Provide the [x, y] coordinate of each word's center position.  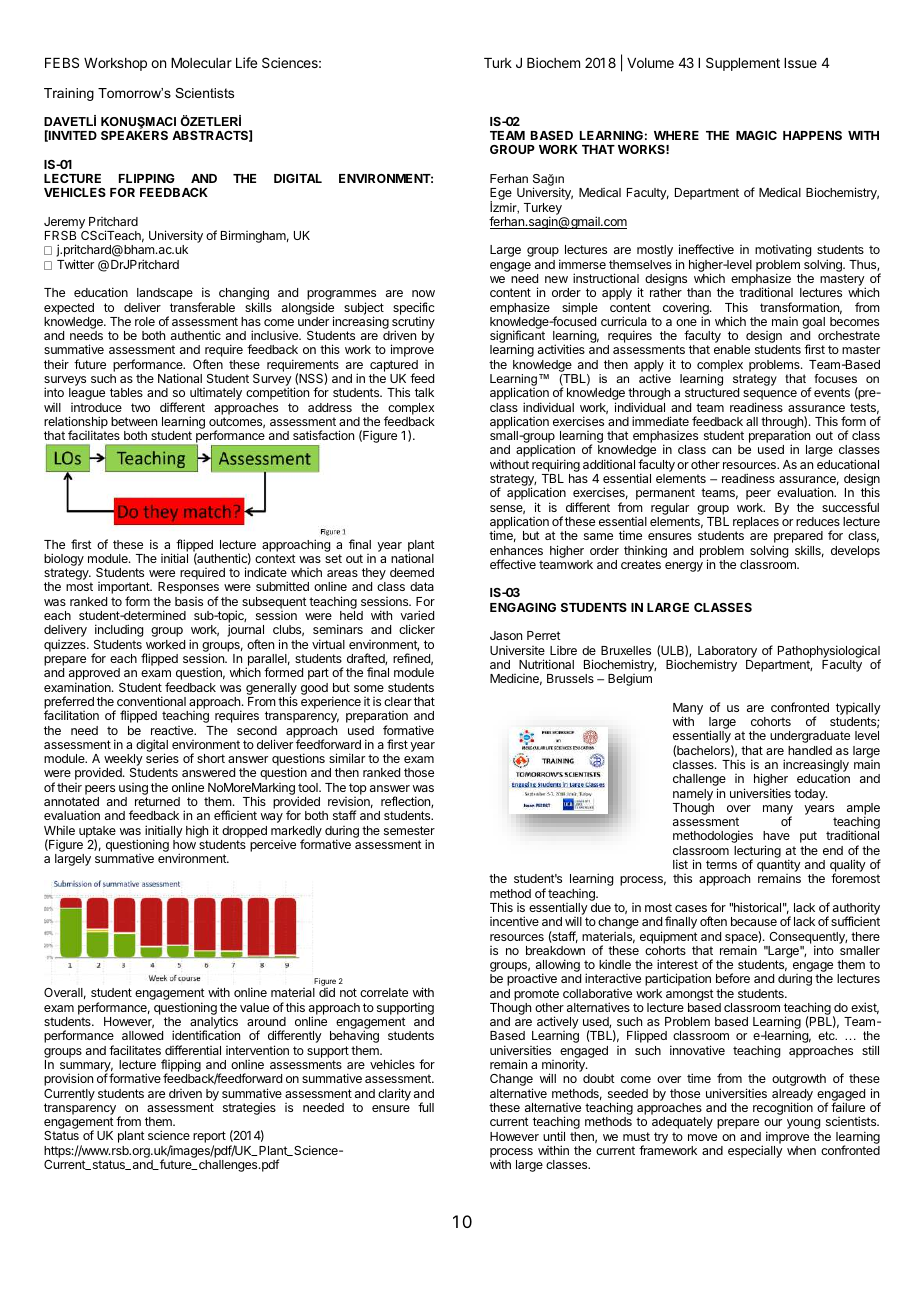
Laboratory [727, 653]
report [209, 1138]
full [426, 1107]
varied [417, 615]
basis [189, 601]
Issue [800, 63]
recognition [783, 1108]
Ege [501, 195]
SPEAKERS [134, 135]
